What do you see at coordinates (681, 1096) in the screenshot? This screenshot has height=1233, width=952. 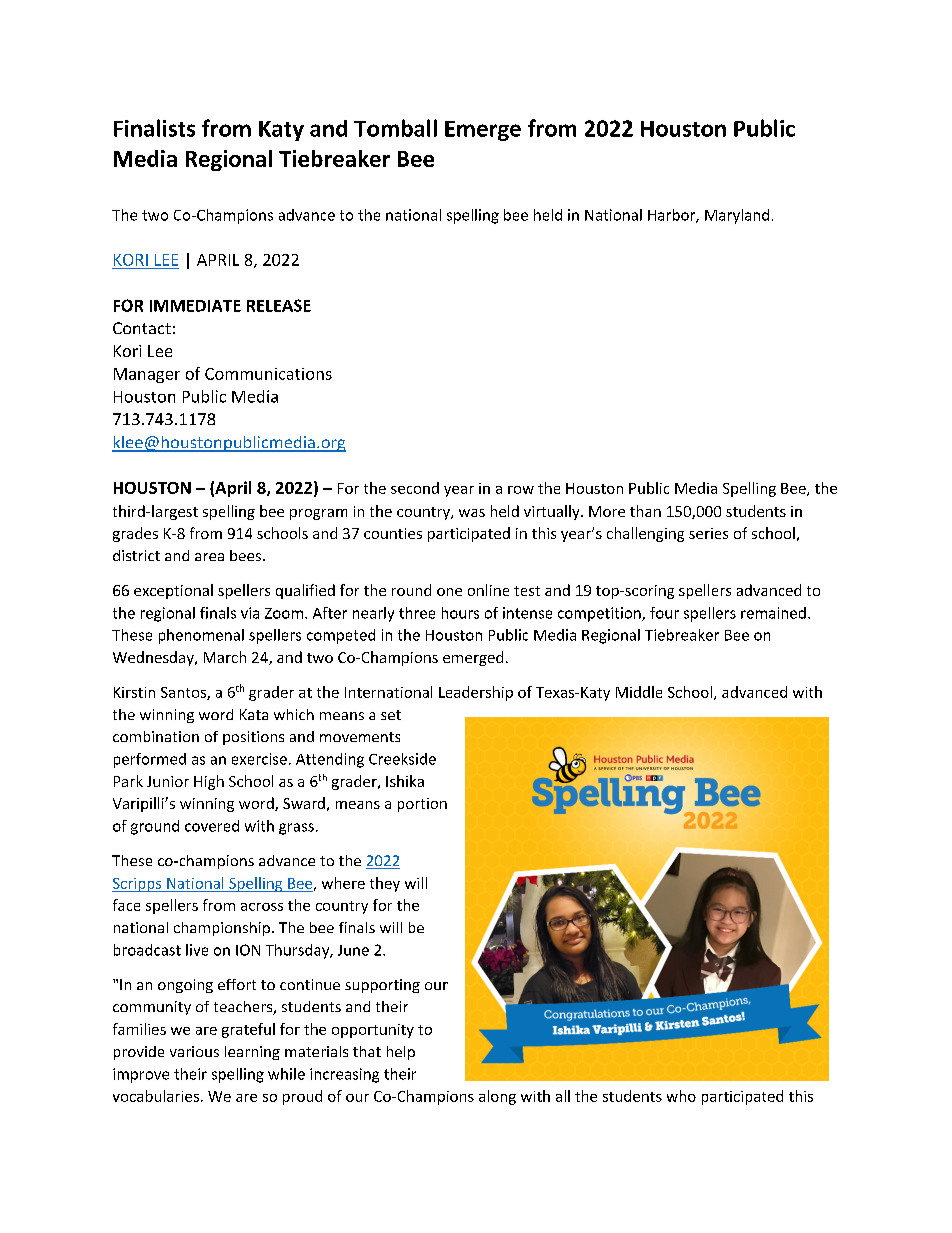 I see `who` at bounding box center [681, 1096].
